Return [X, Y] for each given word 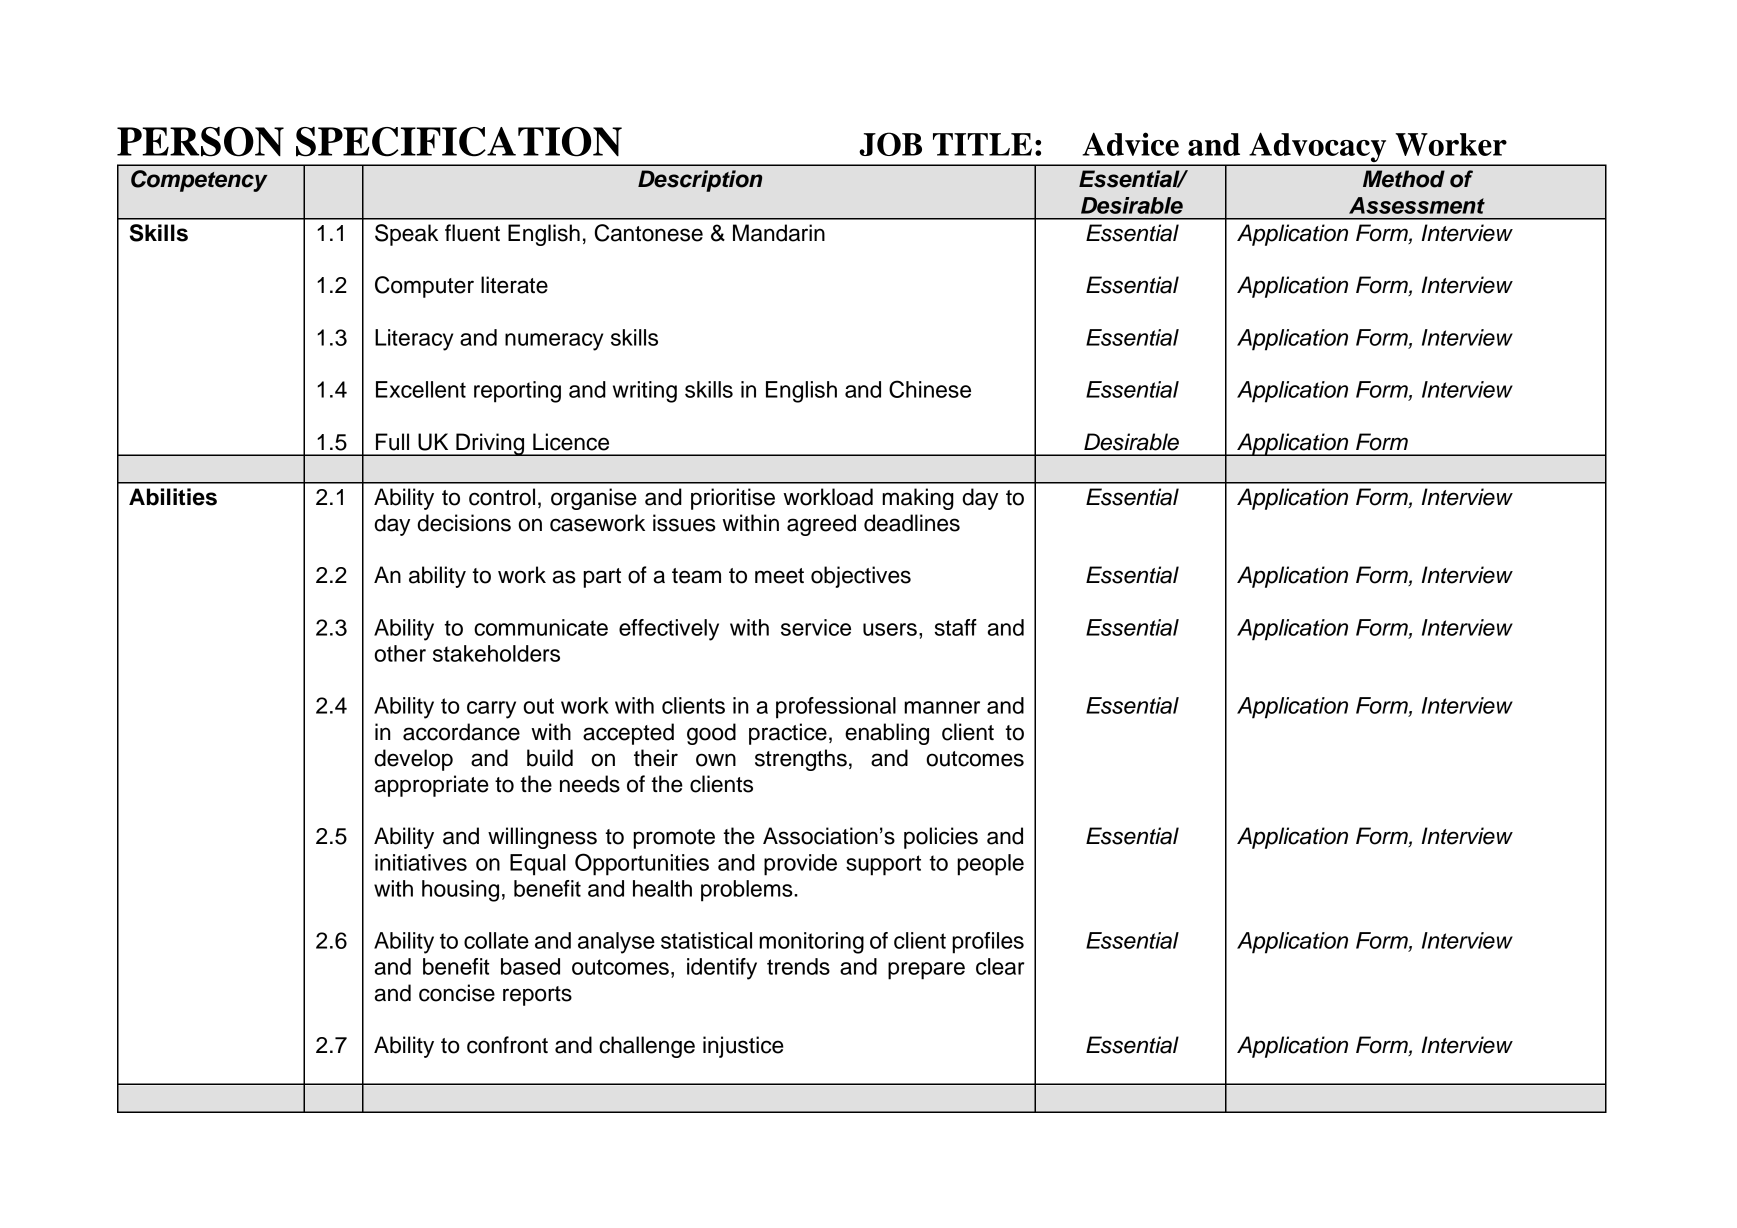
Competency [199, 181]
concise [457, 993]
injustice [743, 1047]
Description [700, 181]
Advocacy [1318, 148]
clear [1000, 966]
